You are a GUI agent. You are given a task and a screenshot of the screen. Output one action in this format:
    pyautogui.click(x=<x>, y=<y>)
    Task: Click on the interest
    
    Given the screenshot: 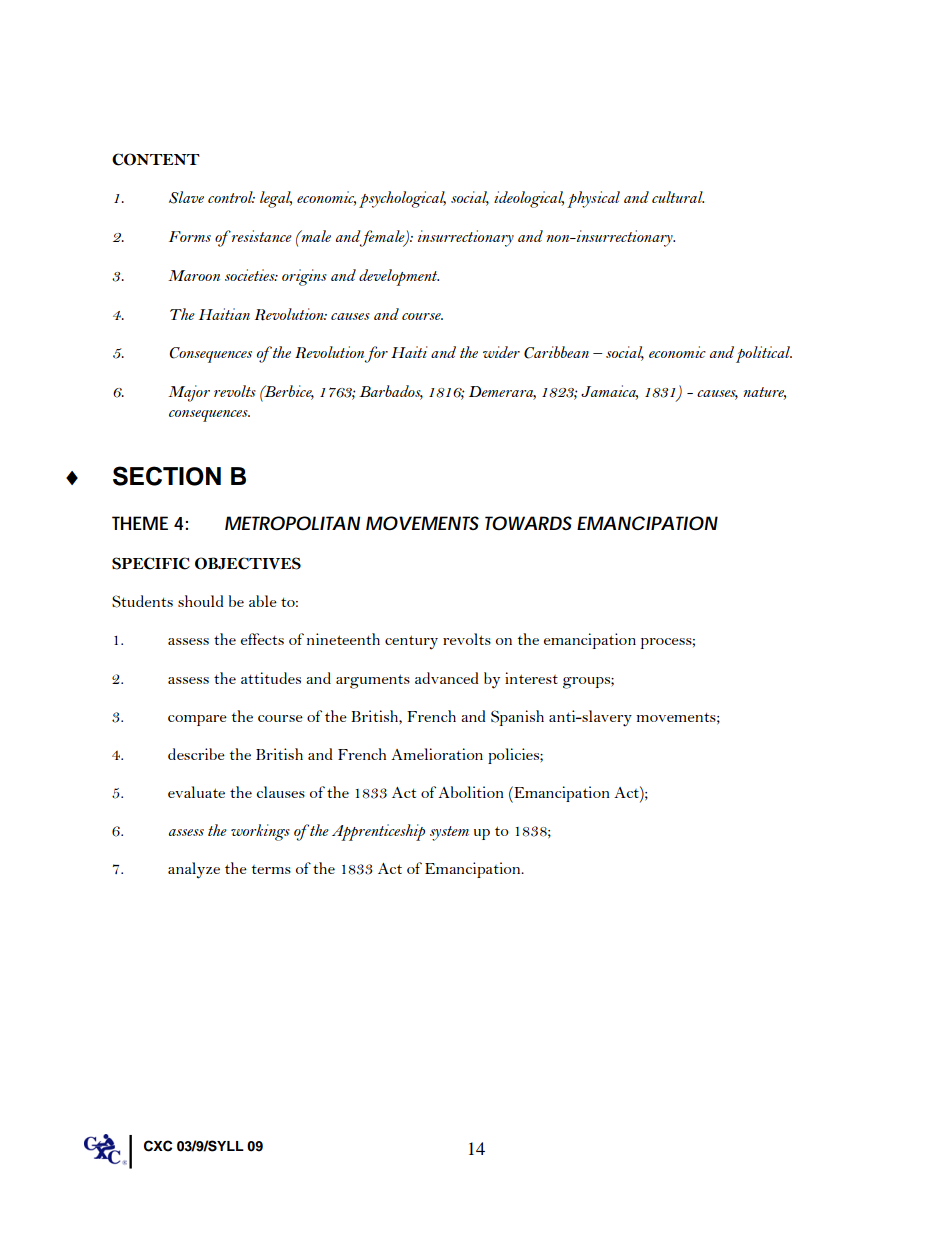 What is the action you would take?
    pyautogui.click(x=531, y=678)
